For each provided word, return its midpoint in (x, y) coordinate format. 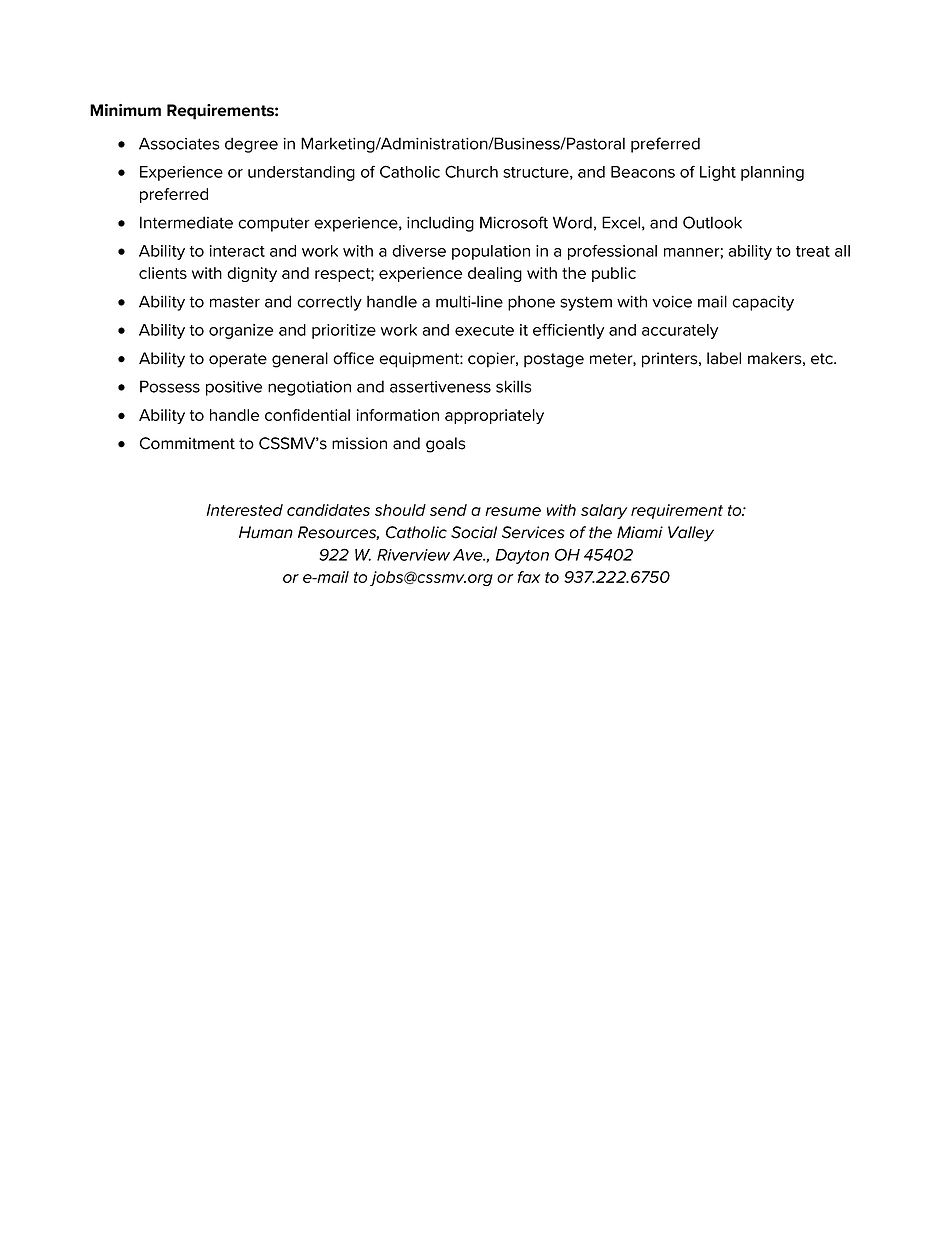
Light (718, 173)
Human (266, 532)
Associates (179, 143)
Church (471, 171)
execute (484, 330)
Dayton (522, 556)
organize (241, 331)
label (724, 358)
